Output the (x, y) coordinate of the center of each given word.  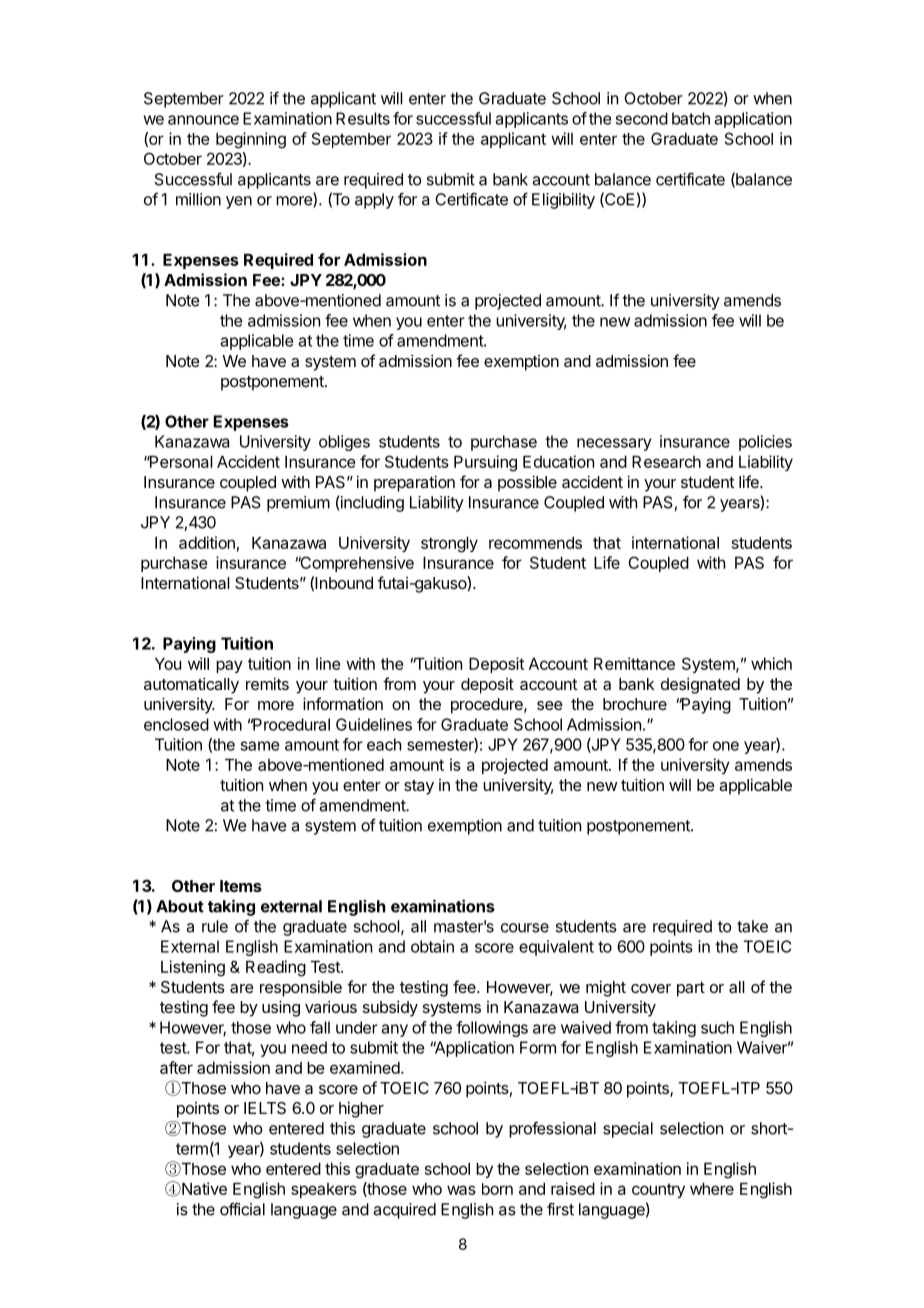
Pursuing (485, 463)
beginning (251, 140)
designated (700, 685)
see (550, 705)
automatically (191, 685)
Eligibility (563, 201)
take (752, 926)
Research (666, 462)
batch (691, 118)
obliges (344, 443)
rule (215, 926)
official (242, 1209)
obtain (432, 946)
